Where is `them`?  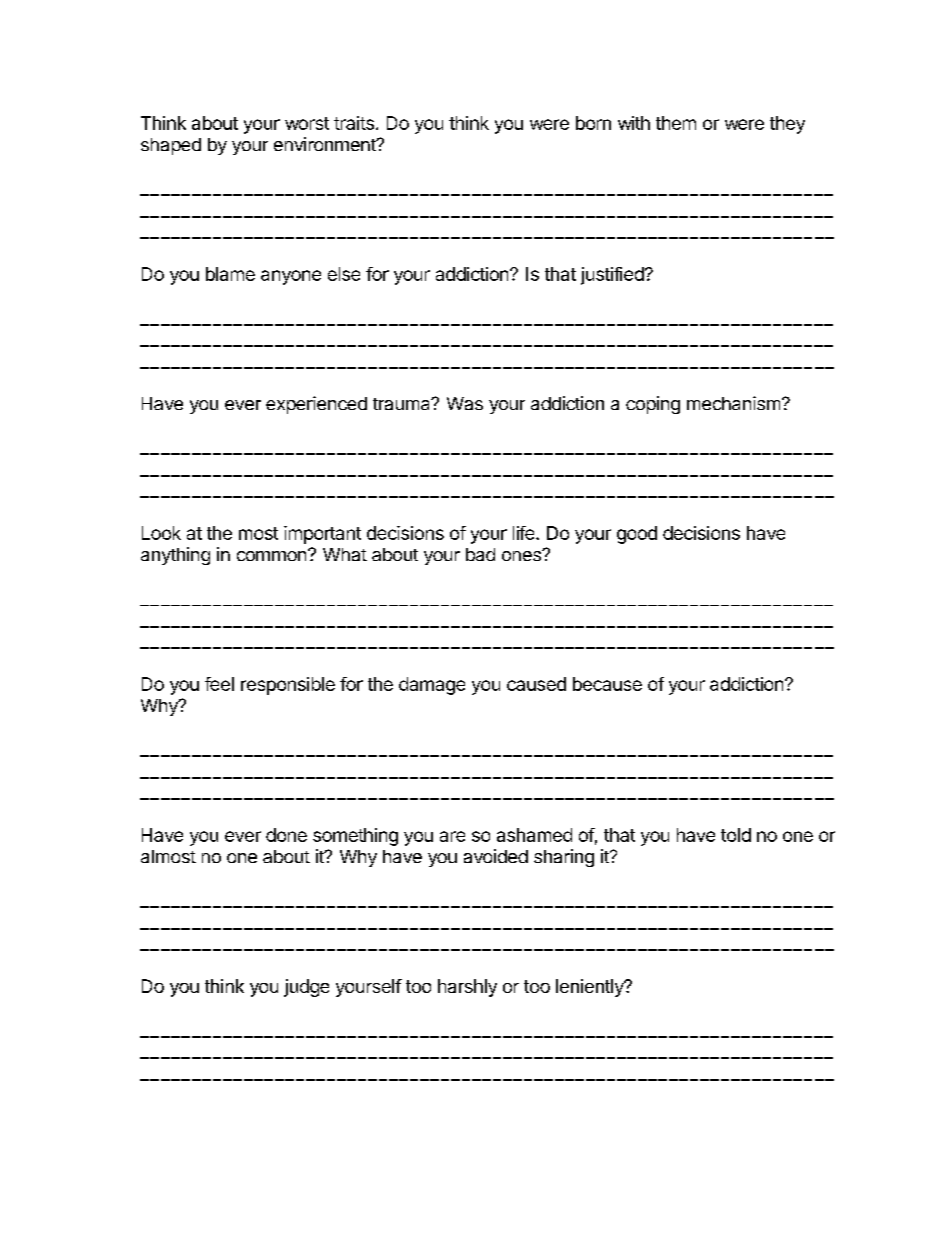
them is located at coordinates (676, 123).
